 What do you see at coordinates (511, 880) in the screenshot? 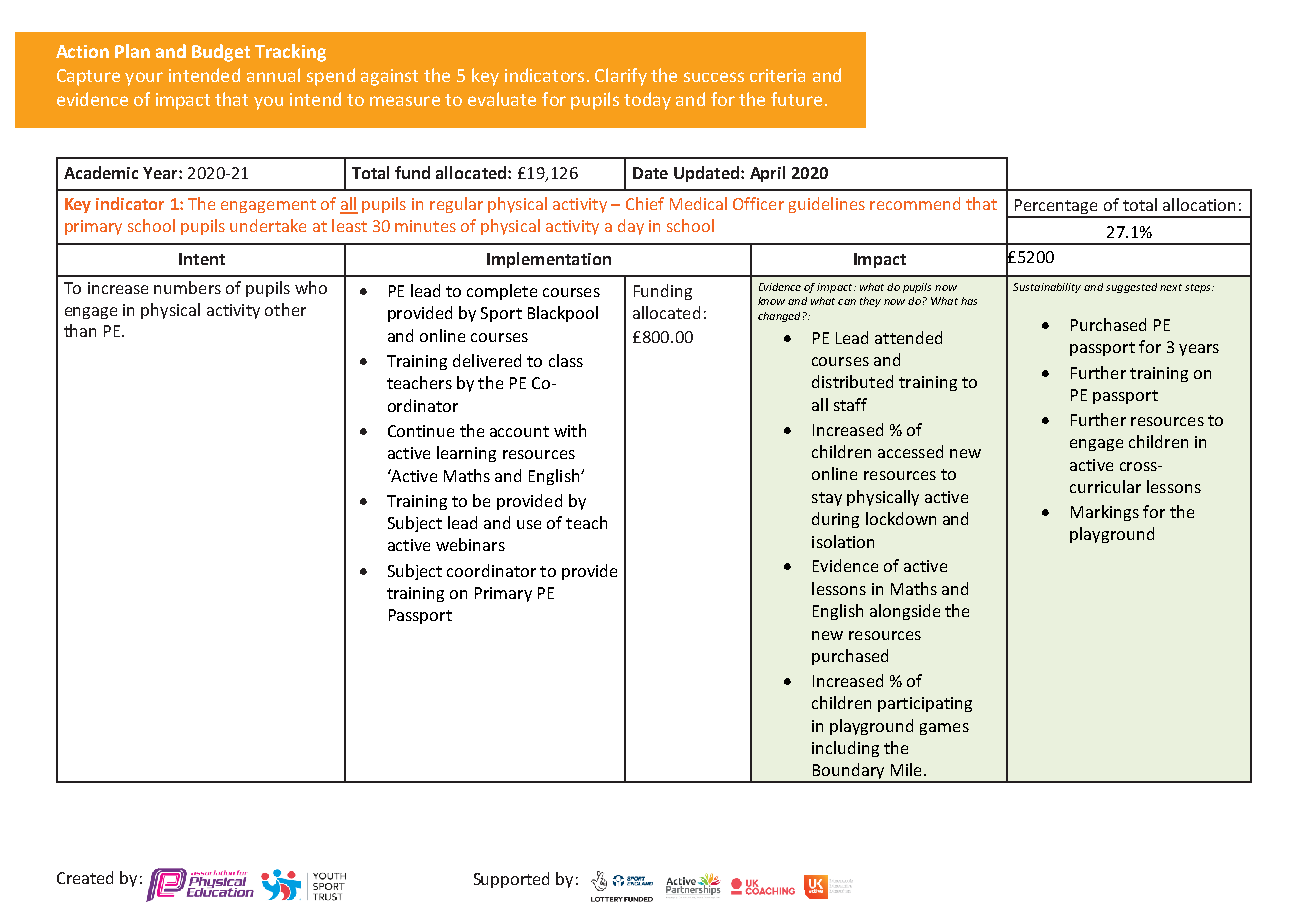
I see `Supported` at bounding box center [511, 880].
